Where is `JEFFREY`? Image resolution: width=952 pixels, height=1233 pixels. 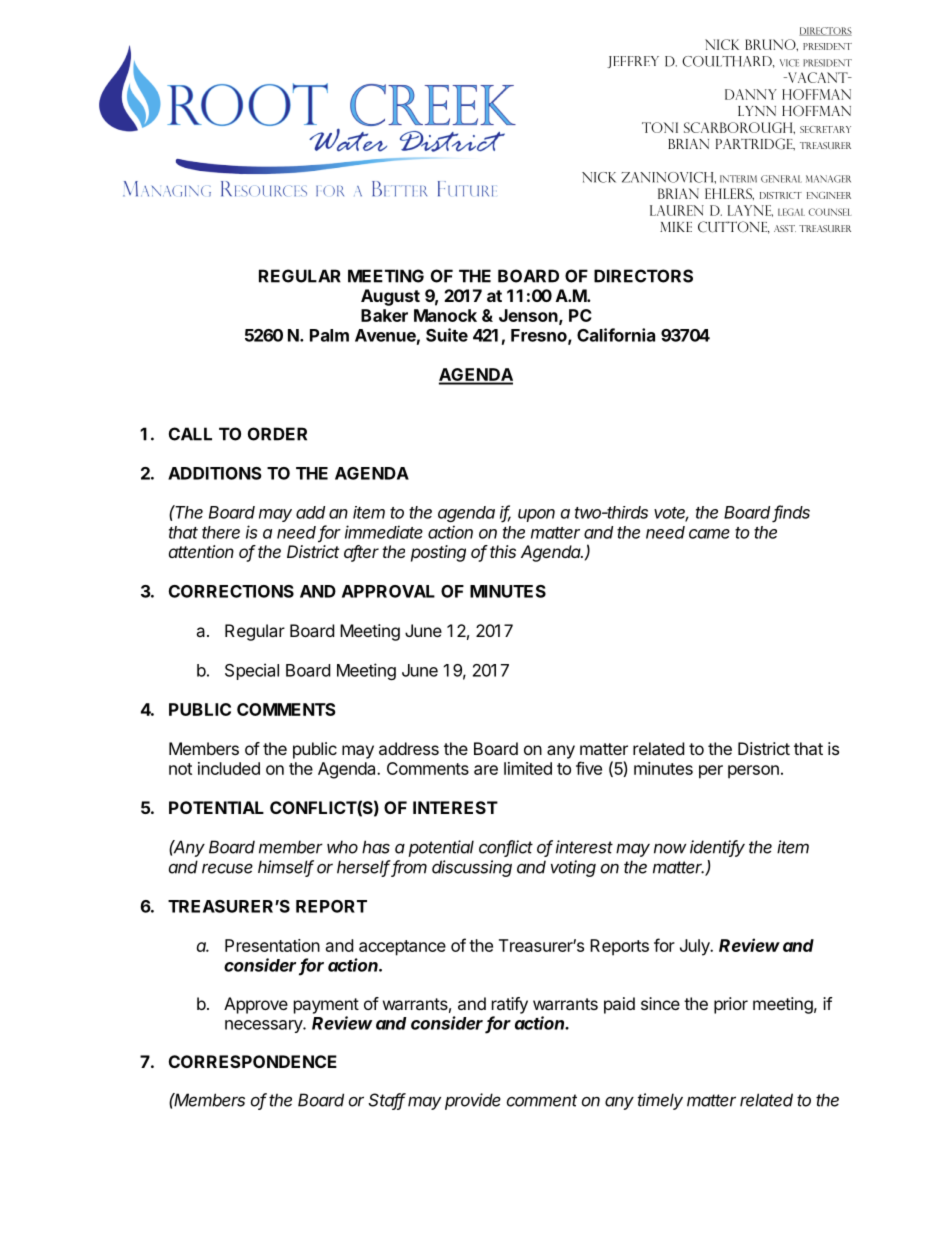
JEFFREY is located at coordinates (633, 62).
